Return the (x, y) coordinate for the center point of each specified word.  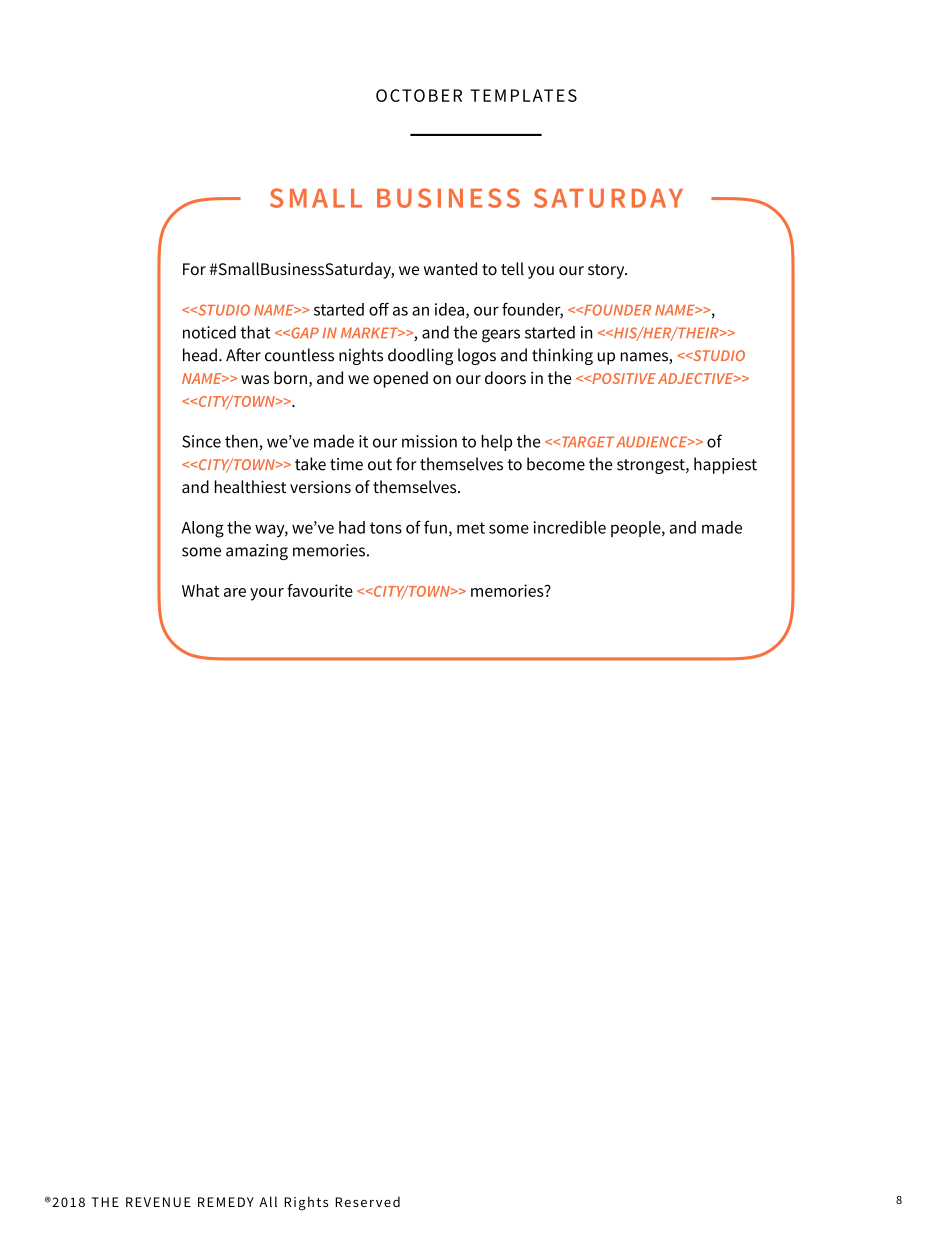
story (607, 271)
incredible (569, 527)
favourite (320, 590)
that (255, 332)
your (267, 594)
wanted (450, 268)
